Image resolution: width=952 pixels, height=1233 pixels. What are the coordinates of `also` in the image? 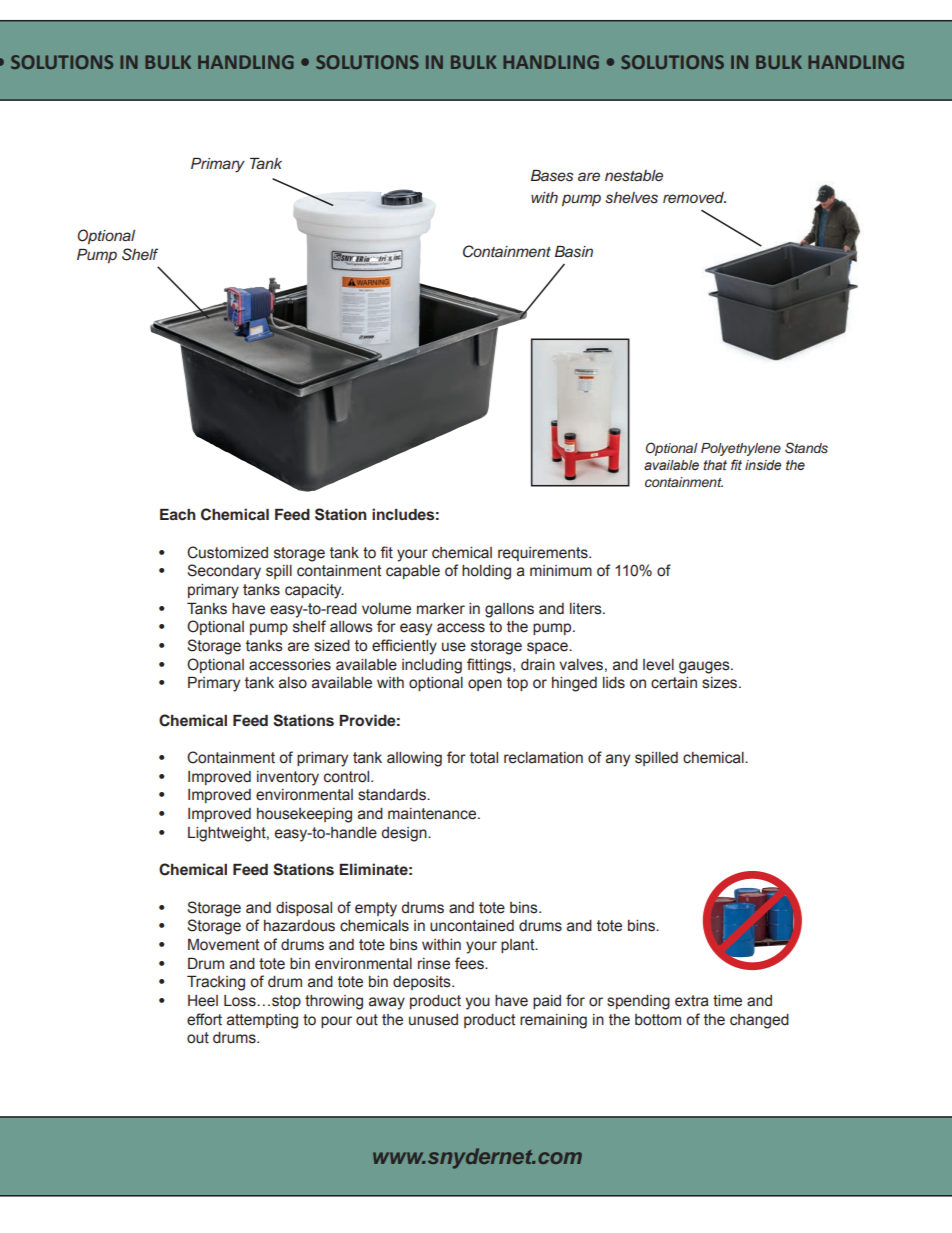 It's located at (293, 683).
